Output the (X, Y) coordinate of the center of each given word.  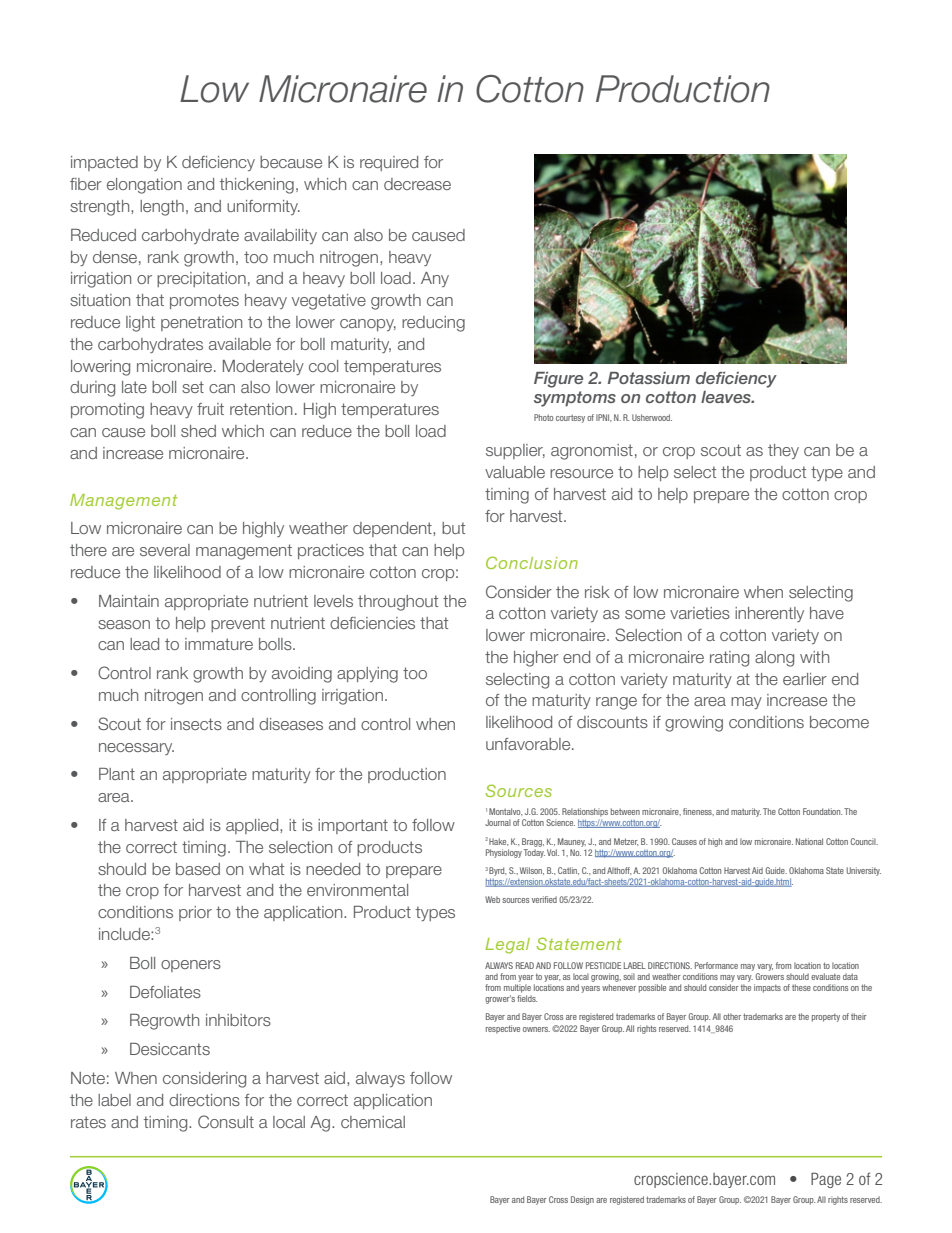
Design (582, 1200)
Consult (226, 1121)
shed (198, 431)
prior (195, 913)
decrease (417, 184)
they (783, 451)
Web (492, 899)
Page (826, 1180)
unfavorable (529, 744)
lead (144, 644)
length (162, 208)
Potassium (649, 378)
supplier (515, 451)
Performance (716, 965)
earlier (805, 679)
